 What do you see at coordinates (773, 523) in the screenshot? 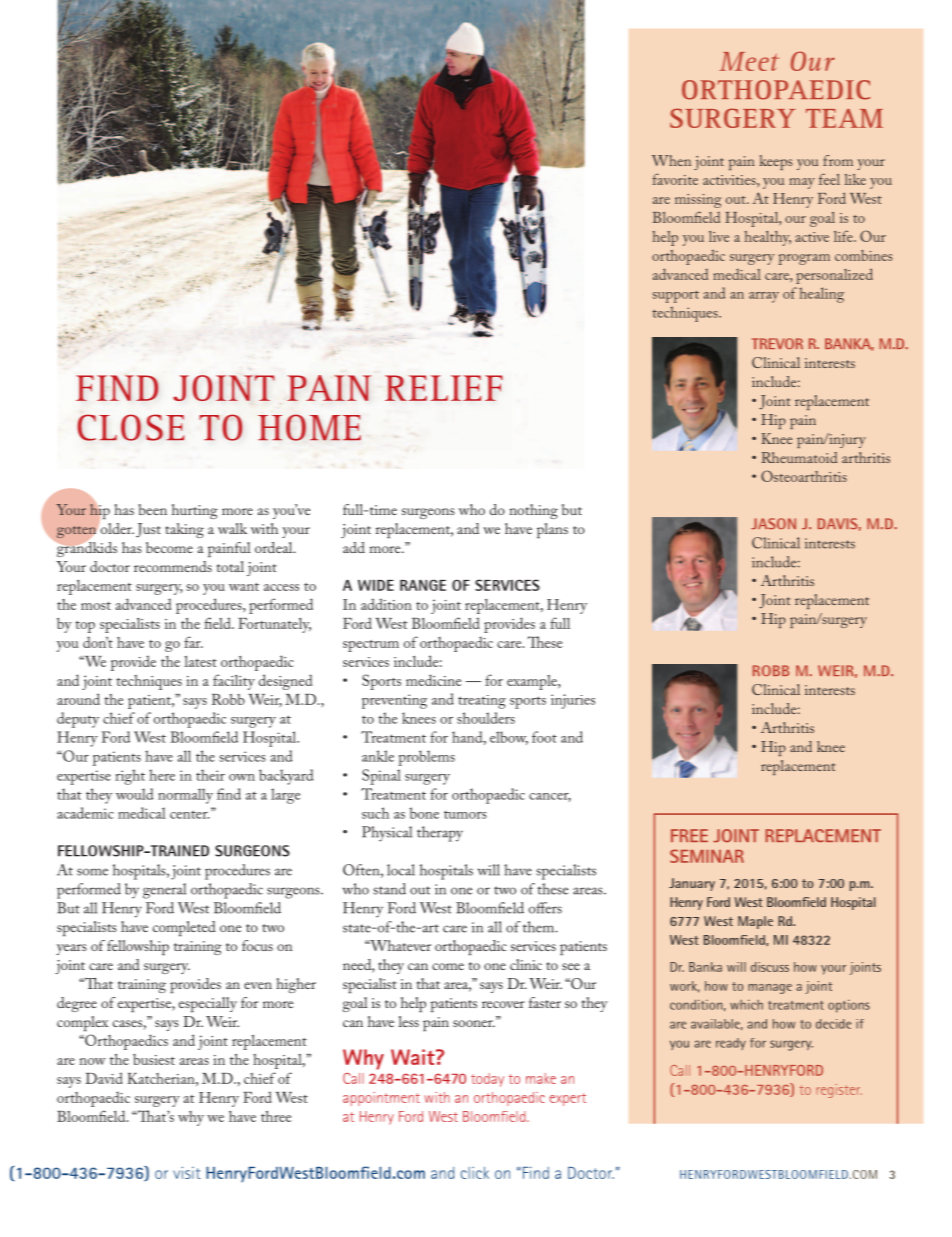
I see `JASON` at bounding box center [773, 523].
